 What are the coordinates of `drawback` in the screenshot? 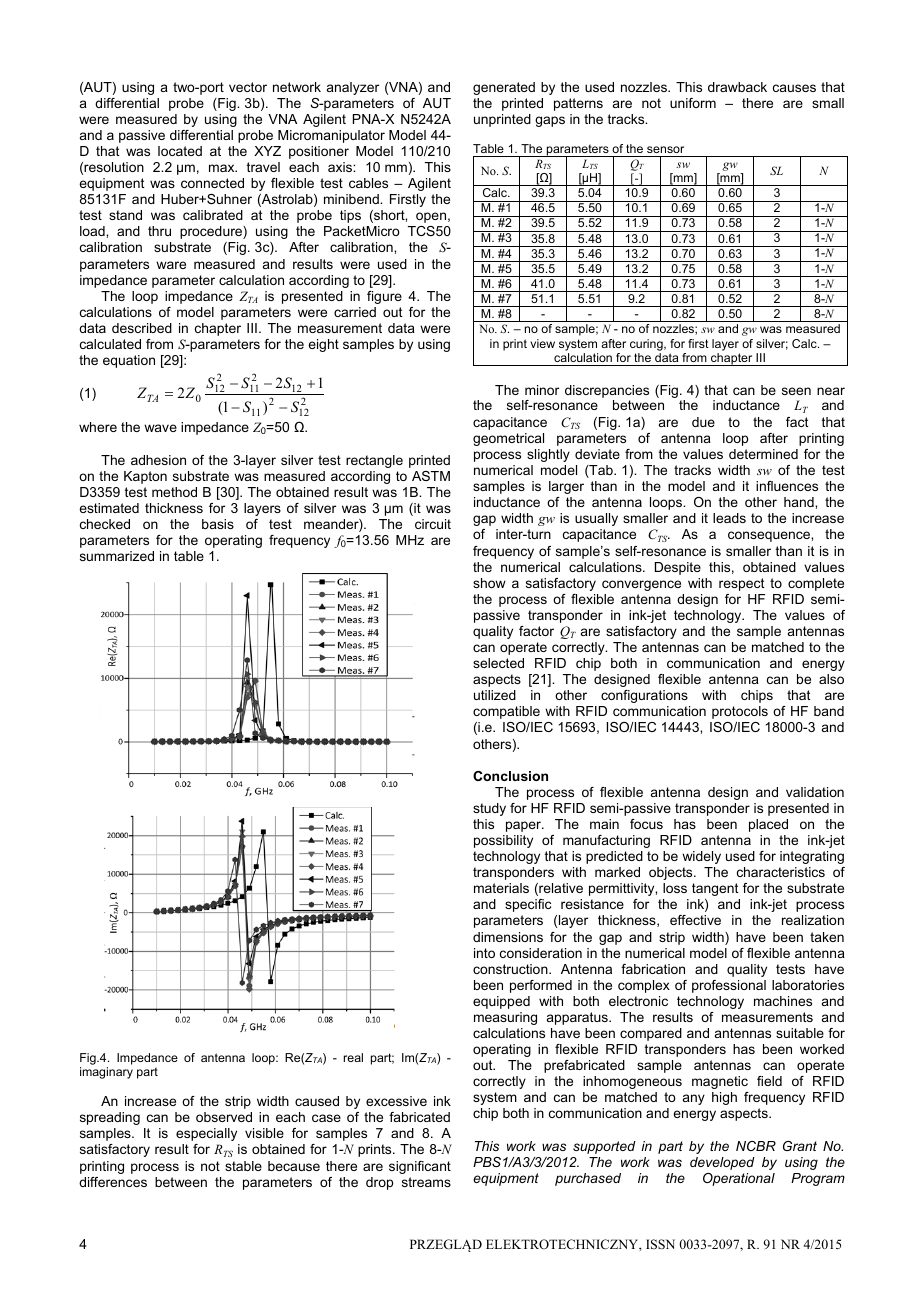 It's located at (737, 87).
